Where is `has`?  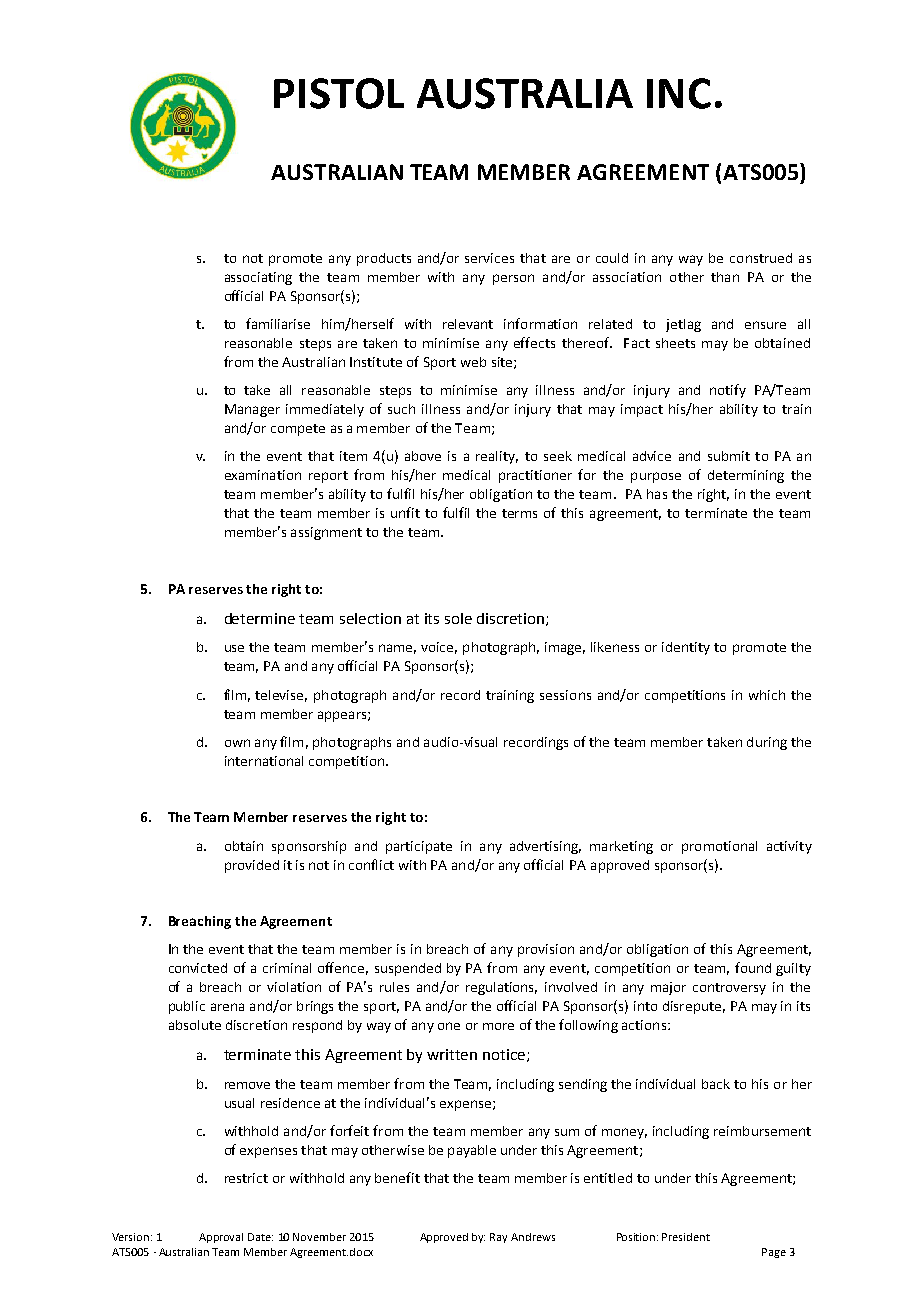
has is located at coordinates (657, 494).
